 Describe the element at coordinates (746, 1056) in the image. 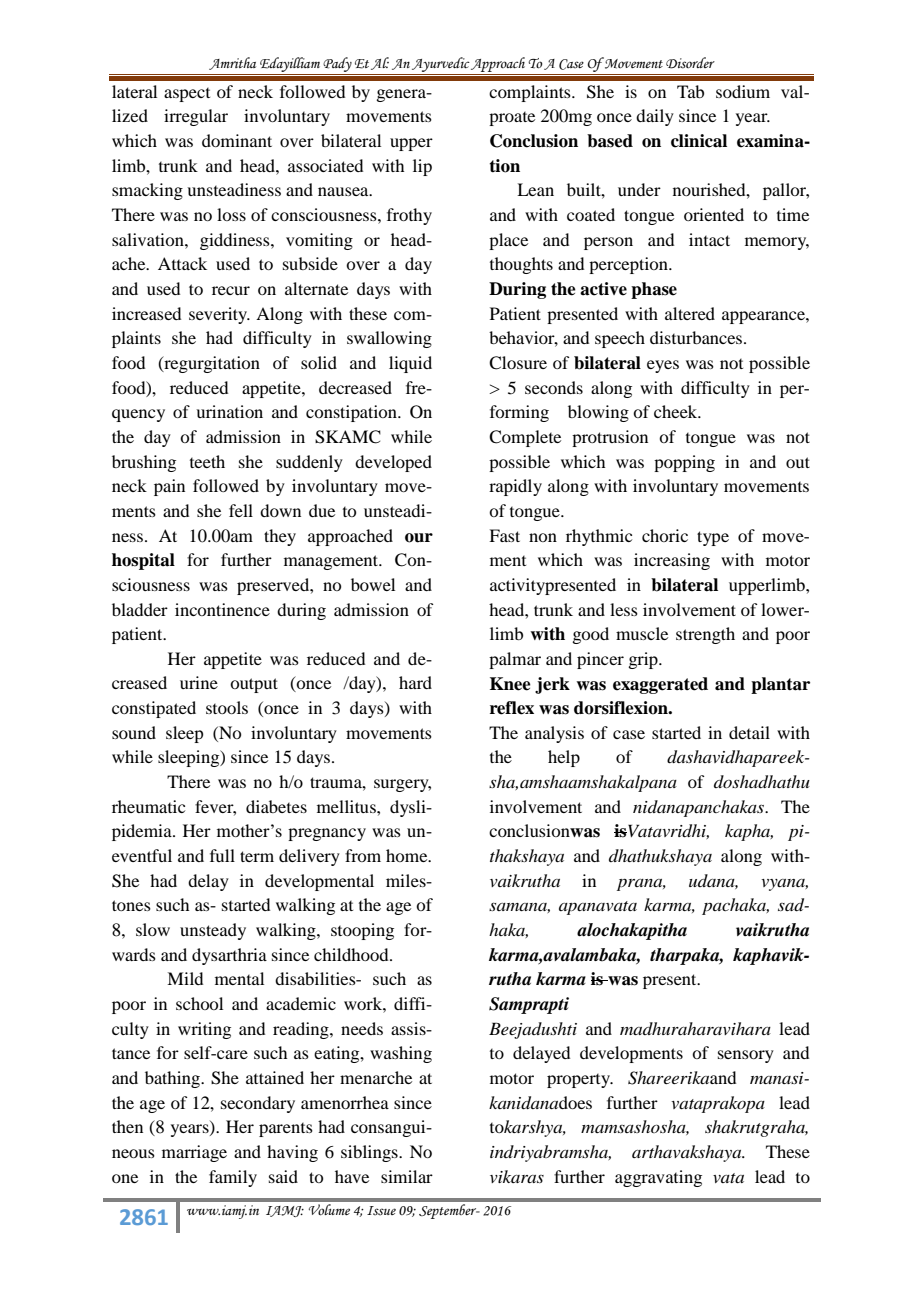

I see `sensory` at that location.
